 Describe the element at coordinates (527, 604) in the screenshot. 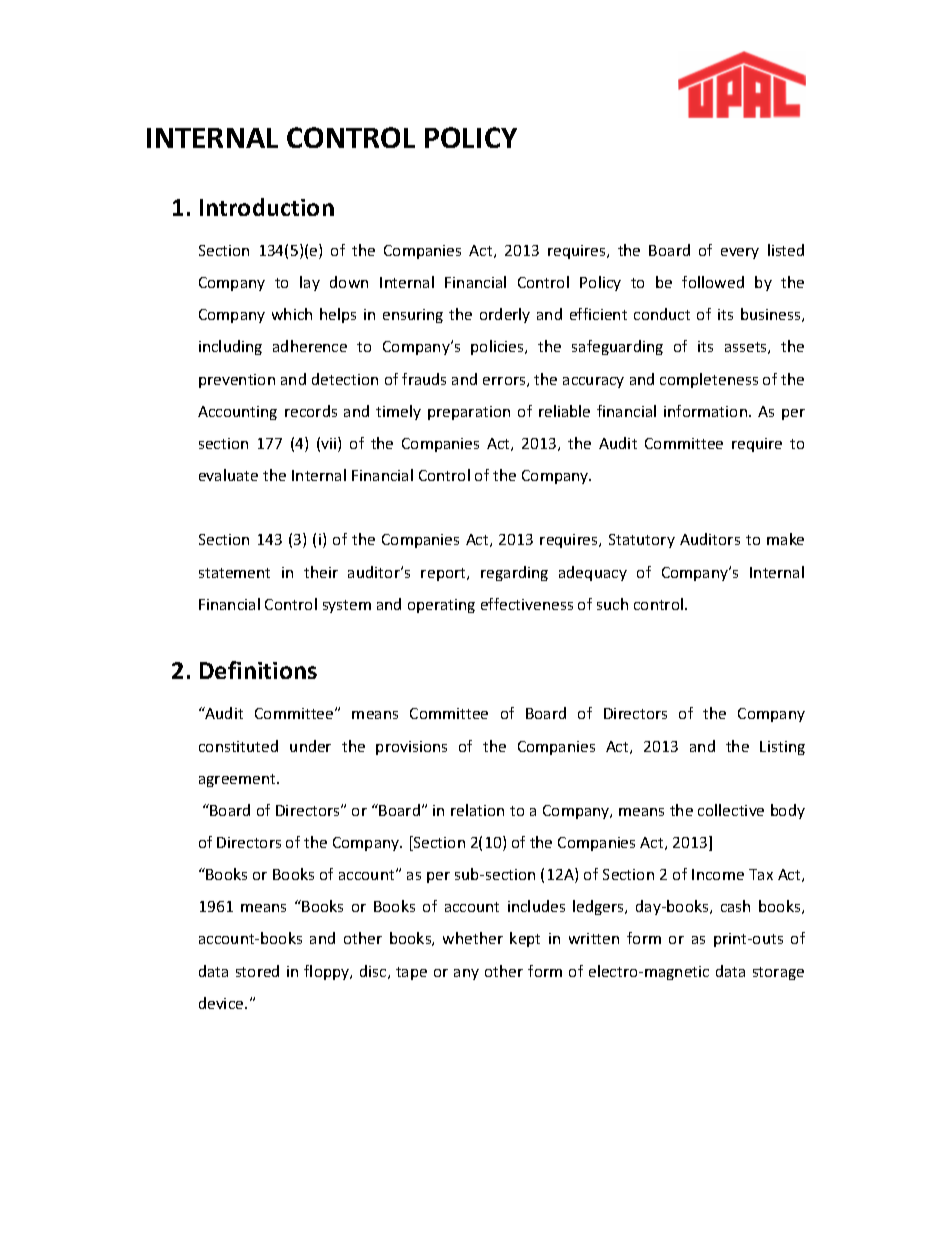

I see `effectiveness` at that location.
